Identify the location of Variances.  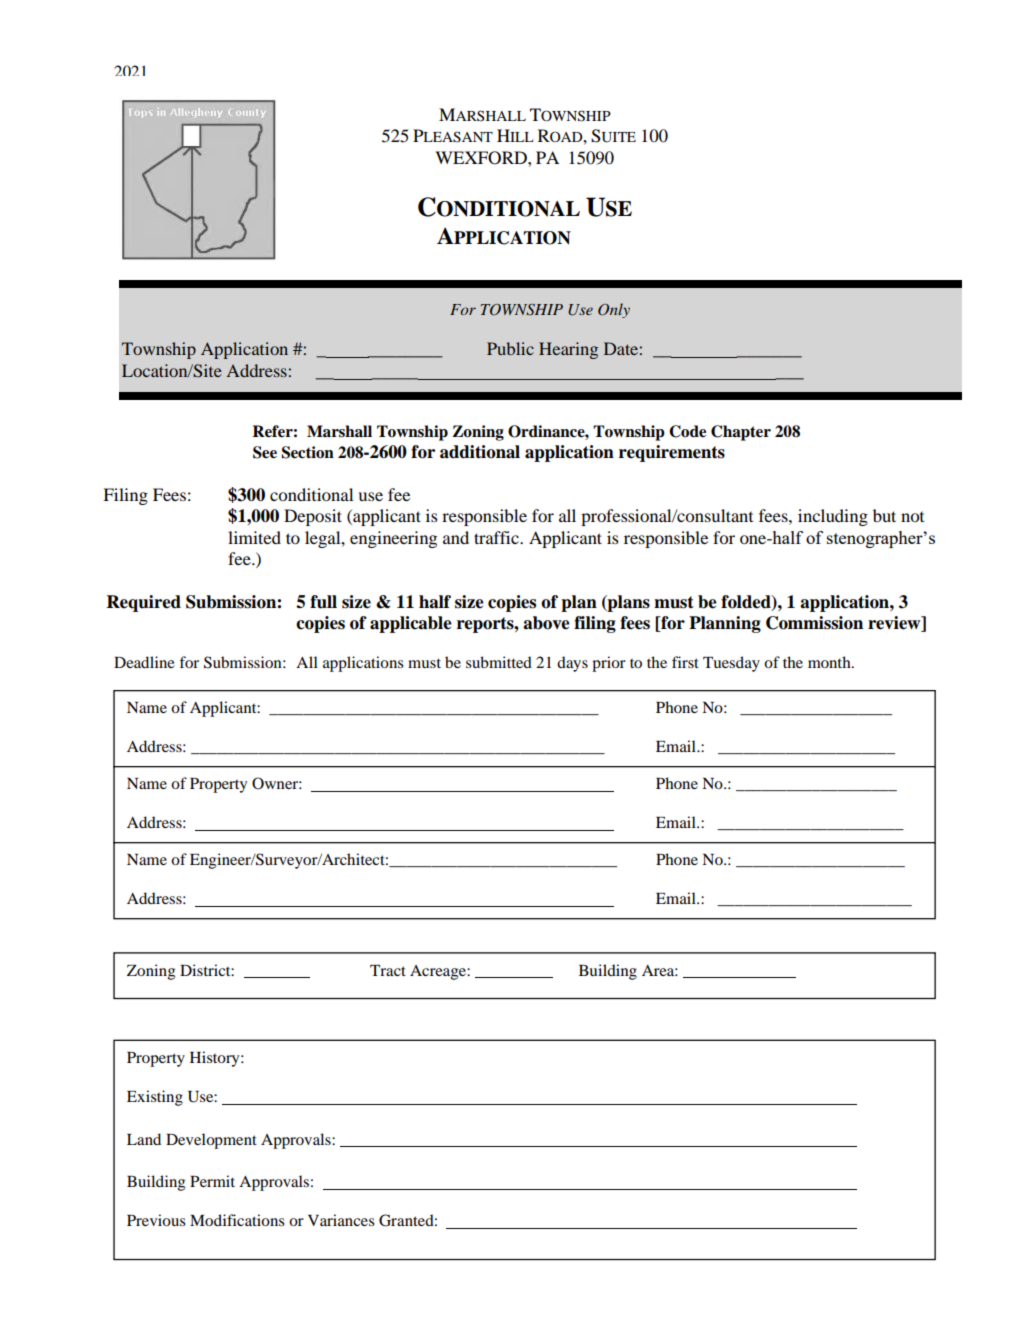
(341, 1220).
